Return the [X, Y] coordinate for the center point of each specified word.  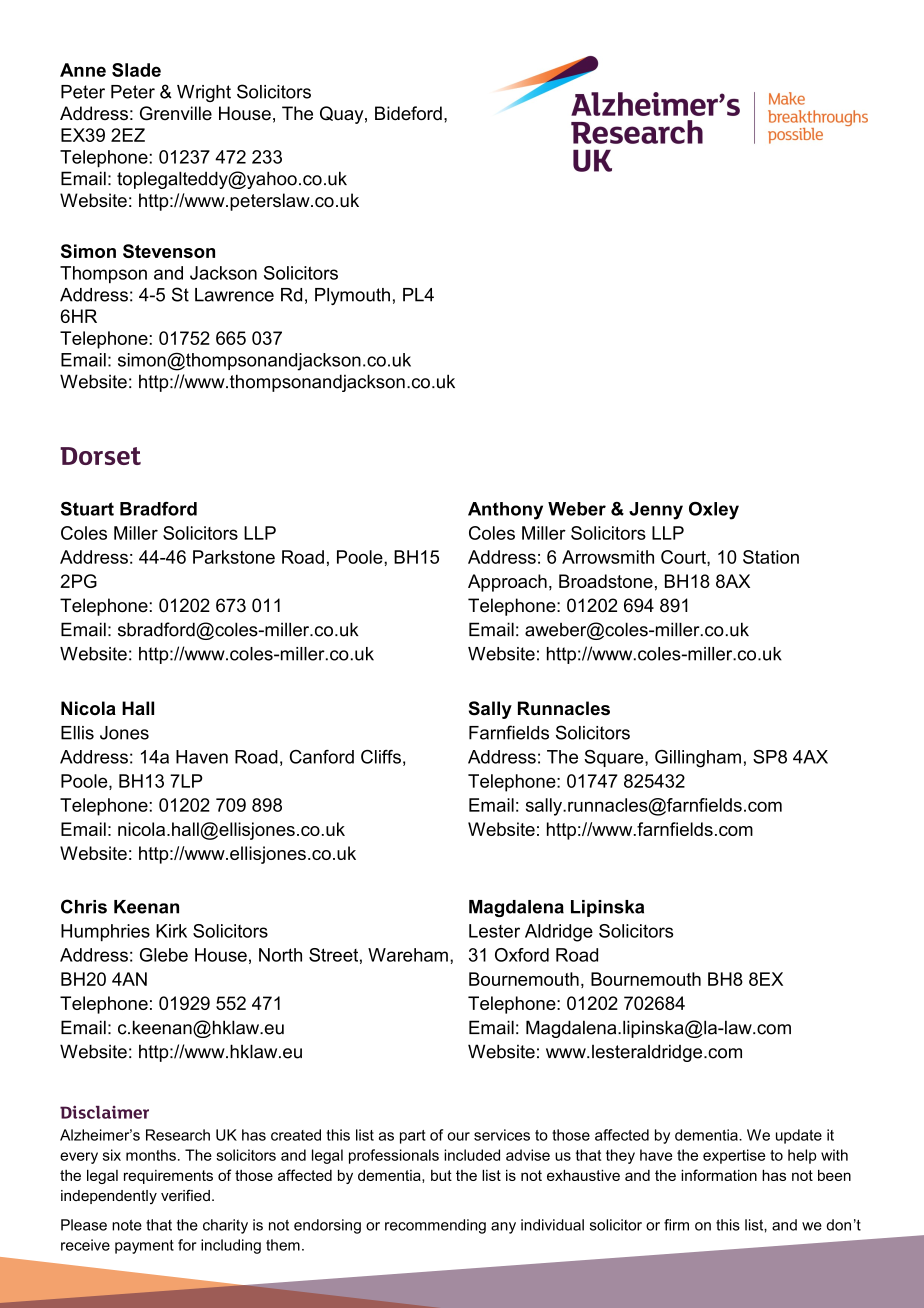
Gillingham [698, 759]
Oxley [714, 511]
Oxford [522, 955]
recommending [435, 1226]
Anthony [505, 511]
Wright [204, 93]
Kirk [171, 931]
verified [185, 1195]
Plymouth [352, 296]
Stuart [87, 509]
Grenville [176, 113]
